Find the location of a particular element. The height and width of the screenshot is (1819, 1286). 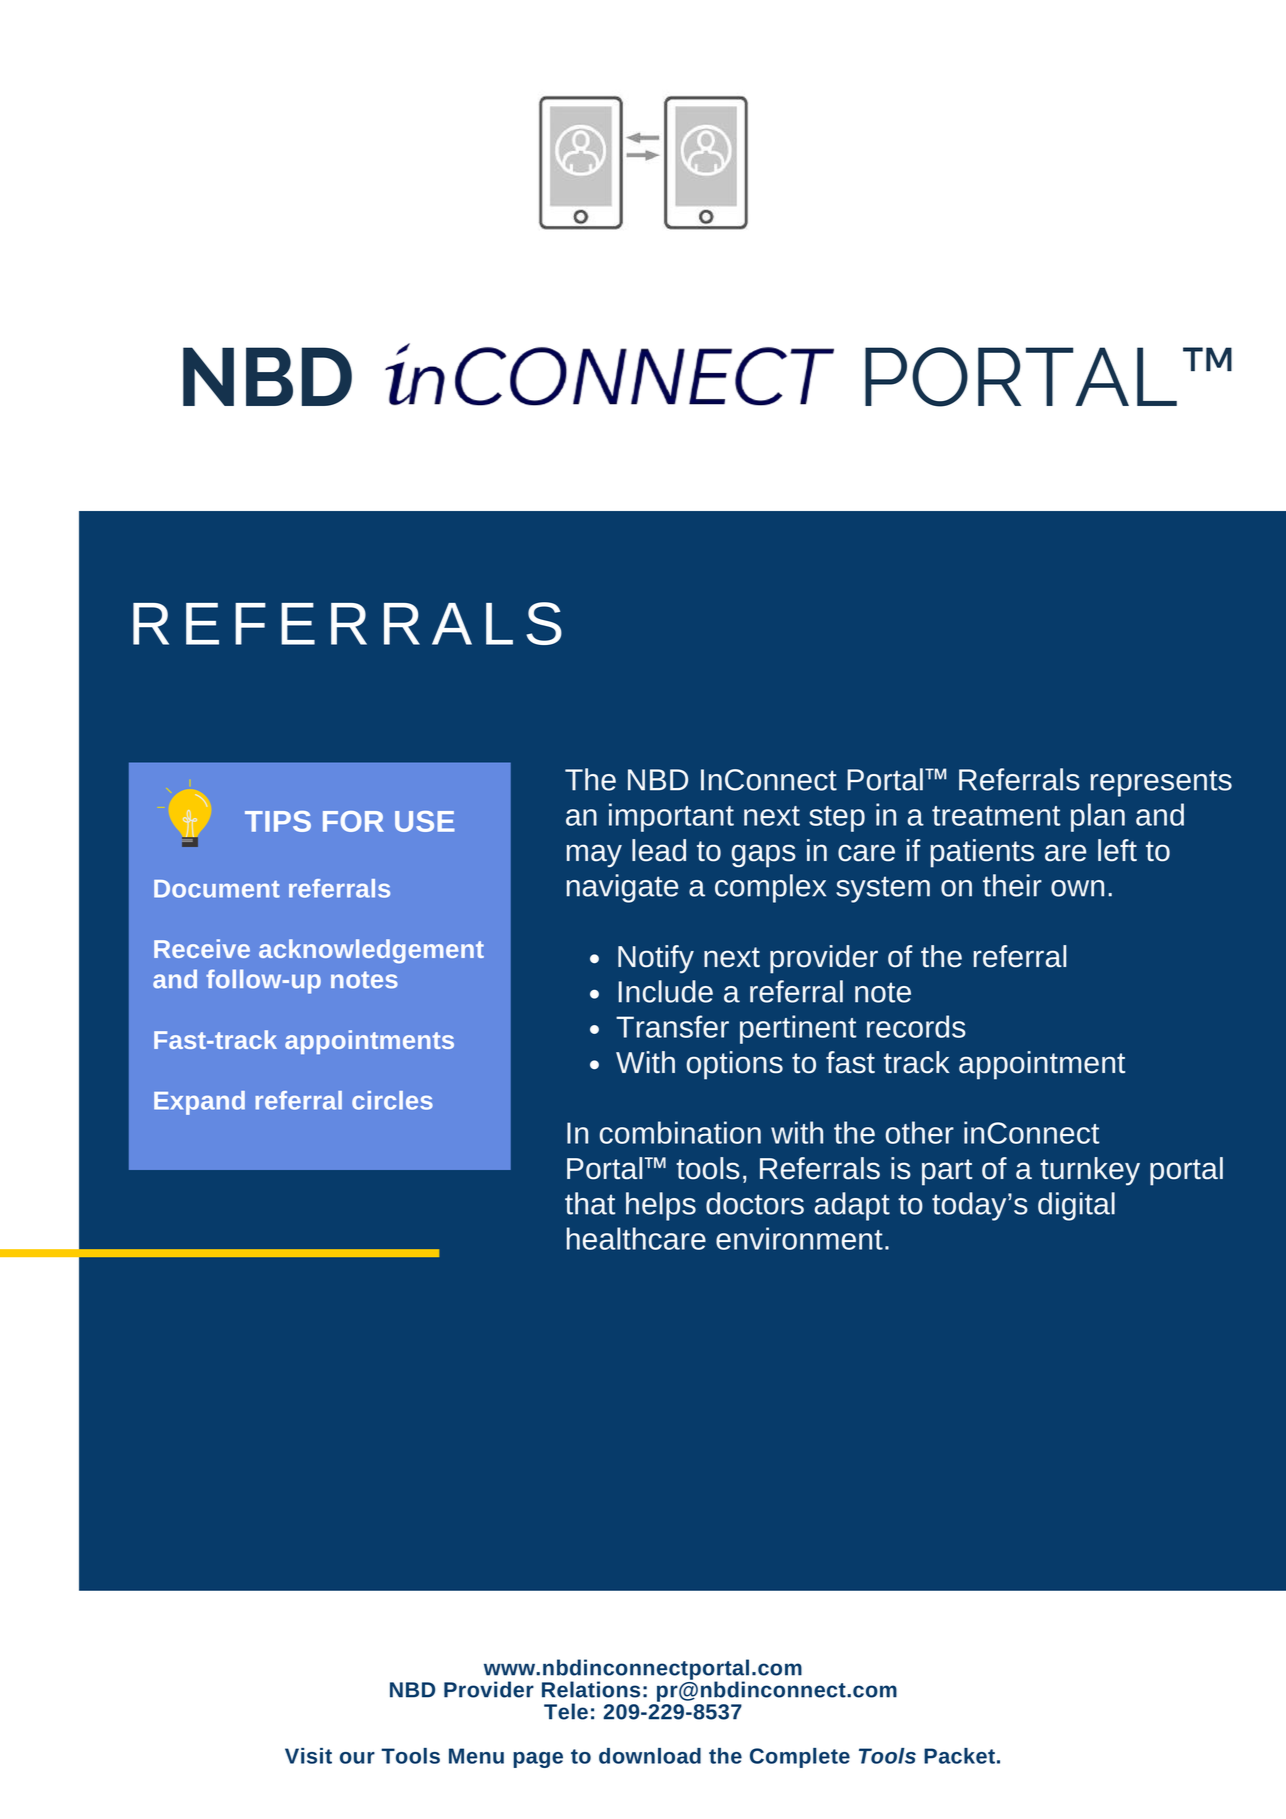

Relations is located at coordinates (591, 1689).
